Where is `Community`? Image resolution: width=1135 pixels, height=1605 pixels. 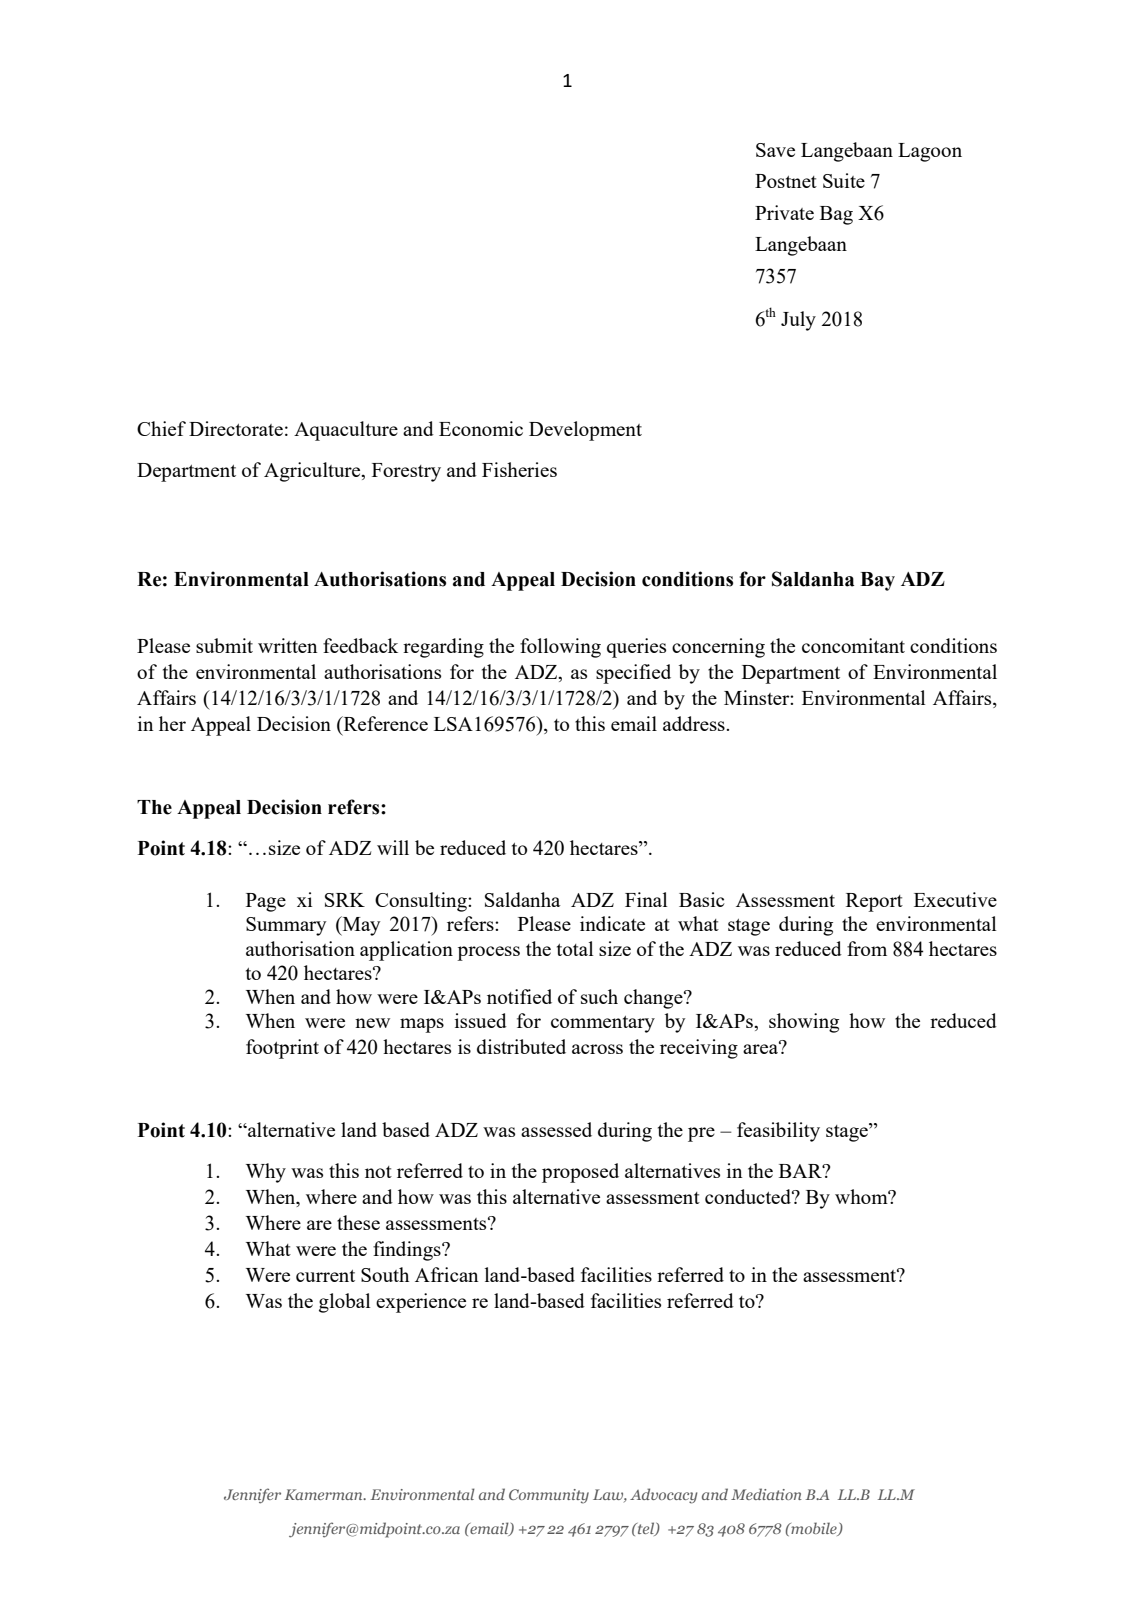
Community is located at coordinates (549, 1496).
